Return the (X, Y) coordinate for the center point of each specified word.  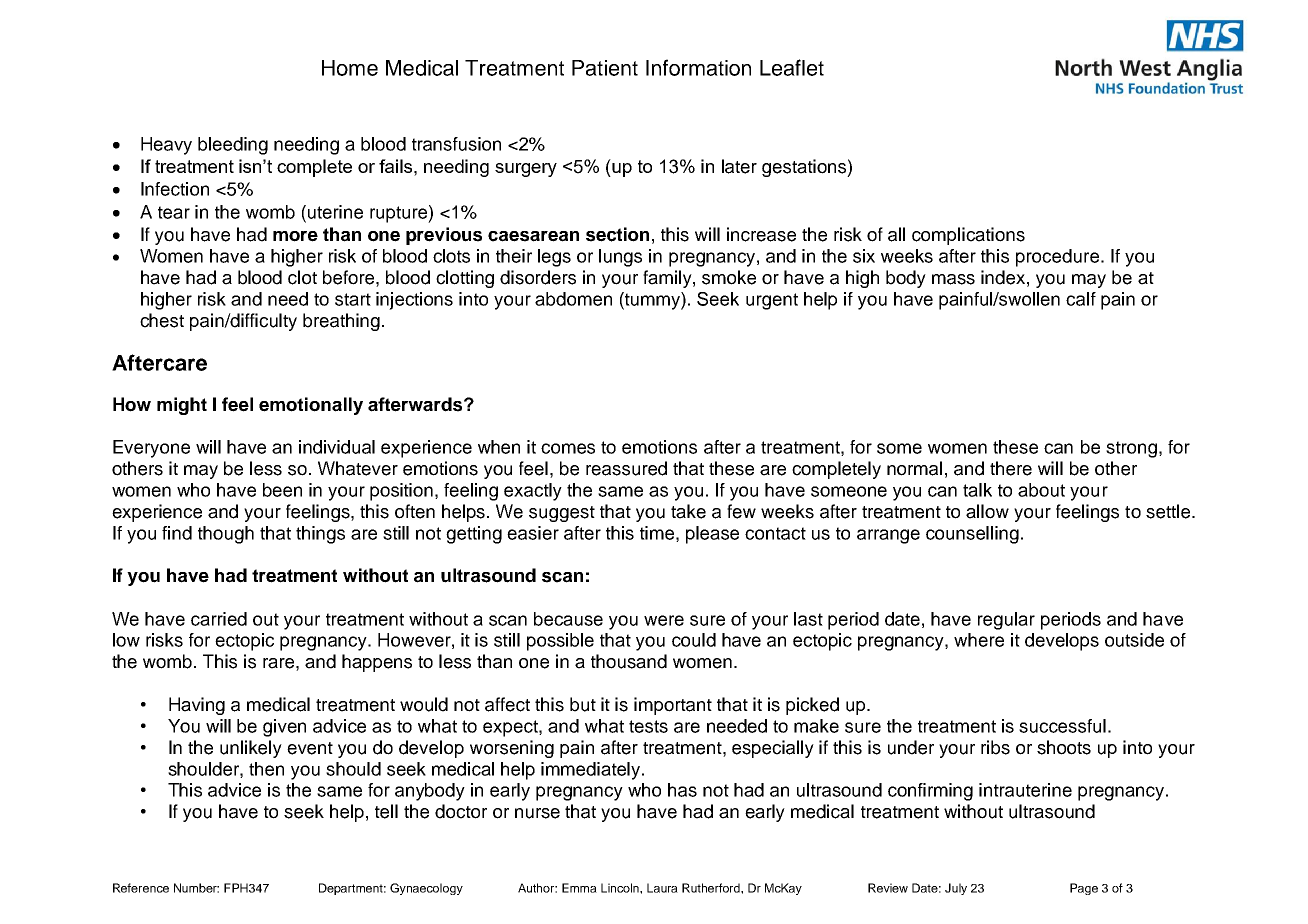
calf (1081, 299)
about (1041, 490)
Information (698, 67)
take (688, 511)
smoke (729, 277)
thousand (629, 661)
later (739, 166)
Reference (141, 888)
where (979, 640)
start (353, 299)
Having (197, 706)
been (282, 490)
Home (350, 68)
